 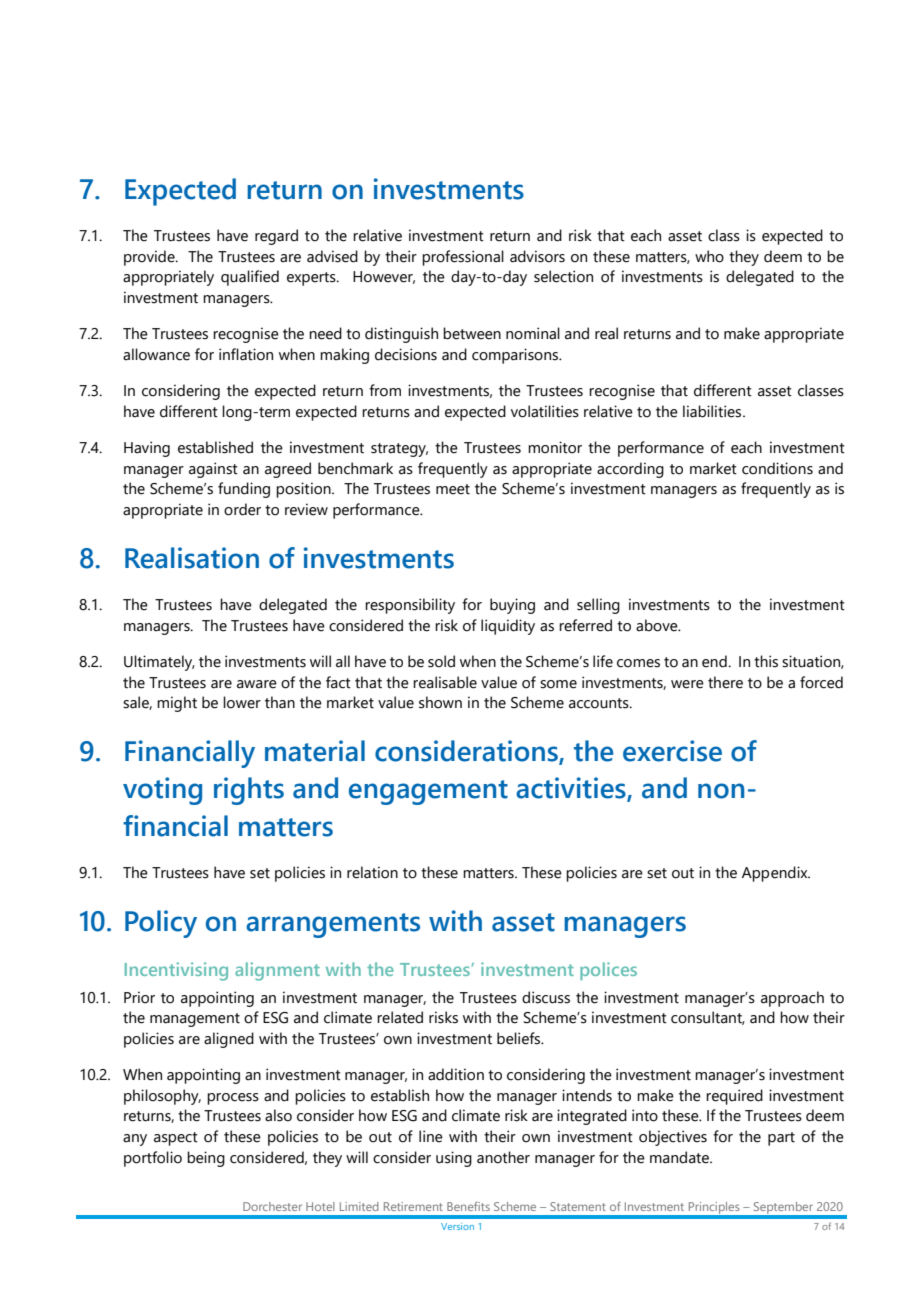 What do you see at coordinates (512, 606) in the document?
I see `buying` at bounding box center [512, 606].
